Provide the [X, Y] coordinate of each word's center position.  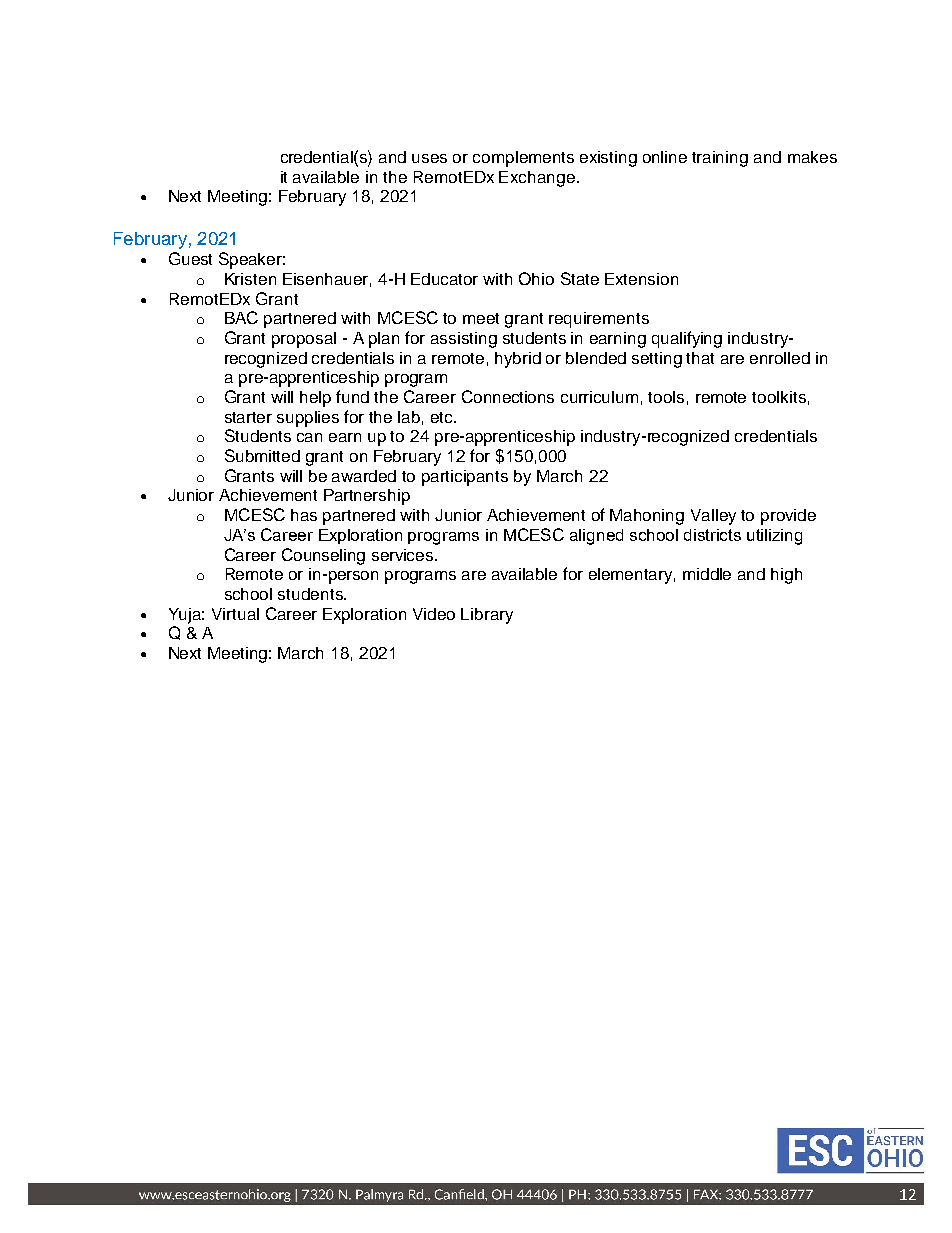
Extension [641, 279]
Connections [508, 396]
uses [429, 158]
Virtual [235, 614]
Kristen [250, 279]
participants [465, 478]
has [304, 515]
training [720, 159]
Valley [713, 517]
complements [523, 159]
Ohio [536, 278]
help [315, 399]
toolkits [779, 397]
